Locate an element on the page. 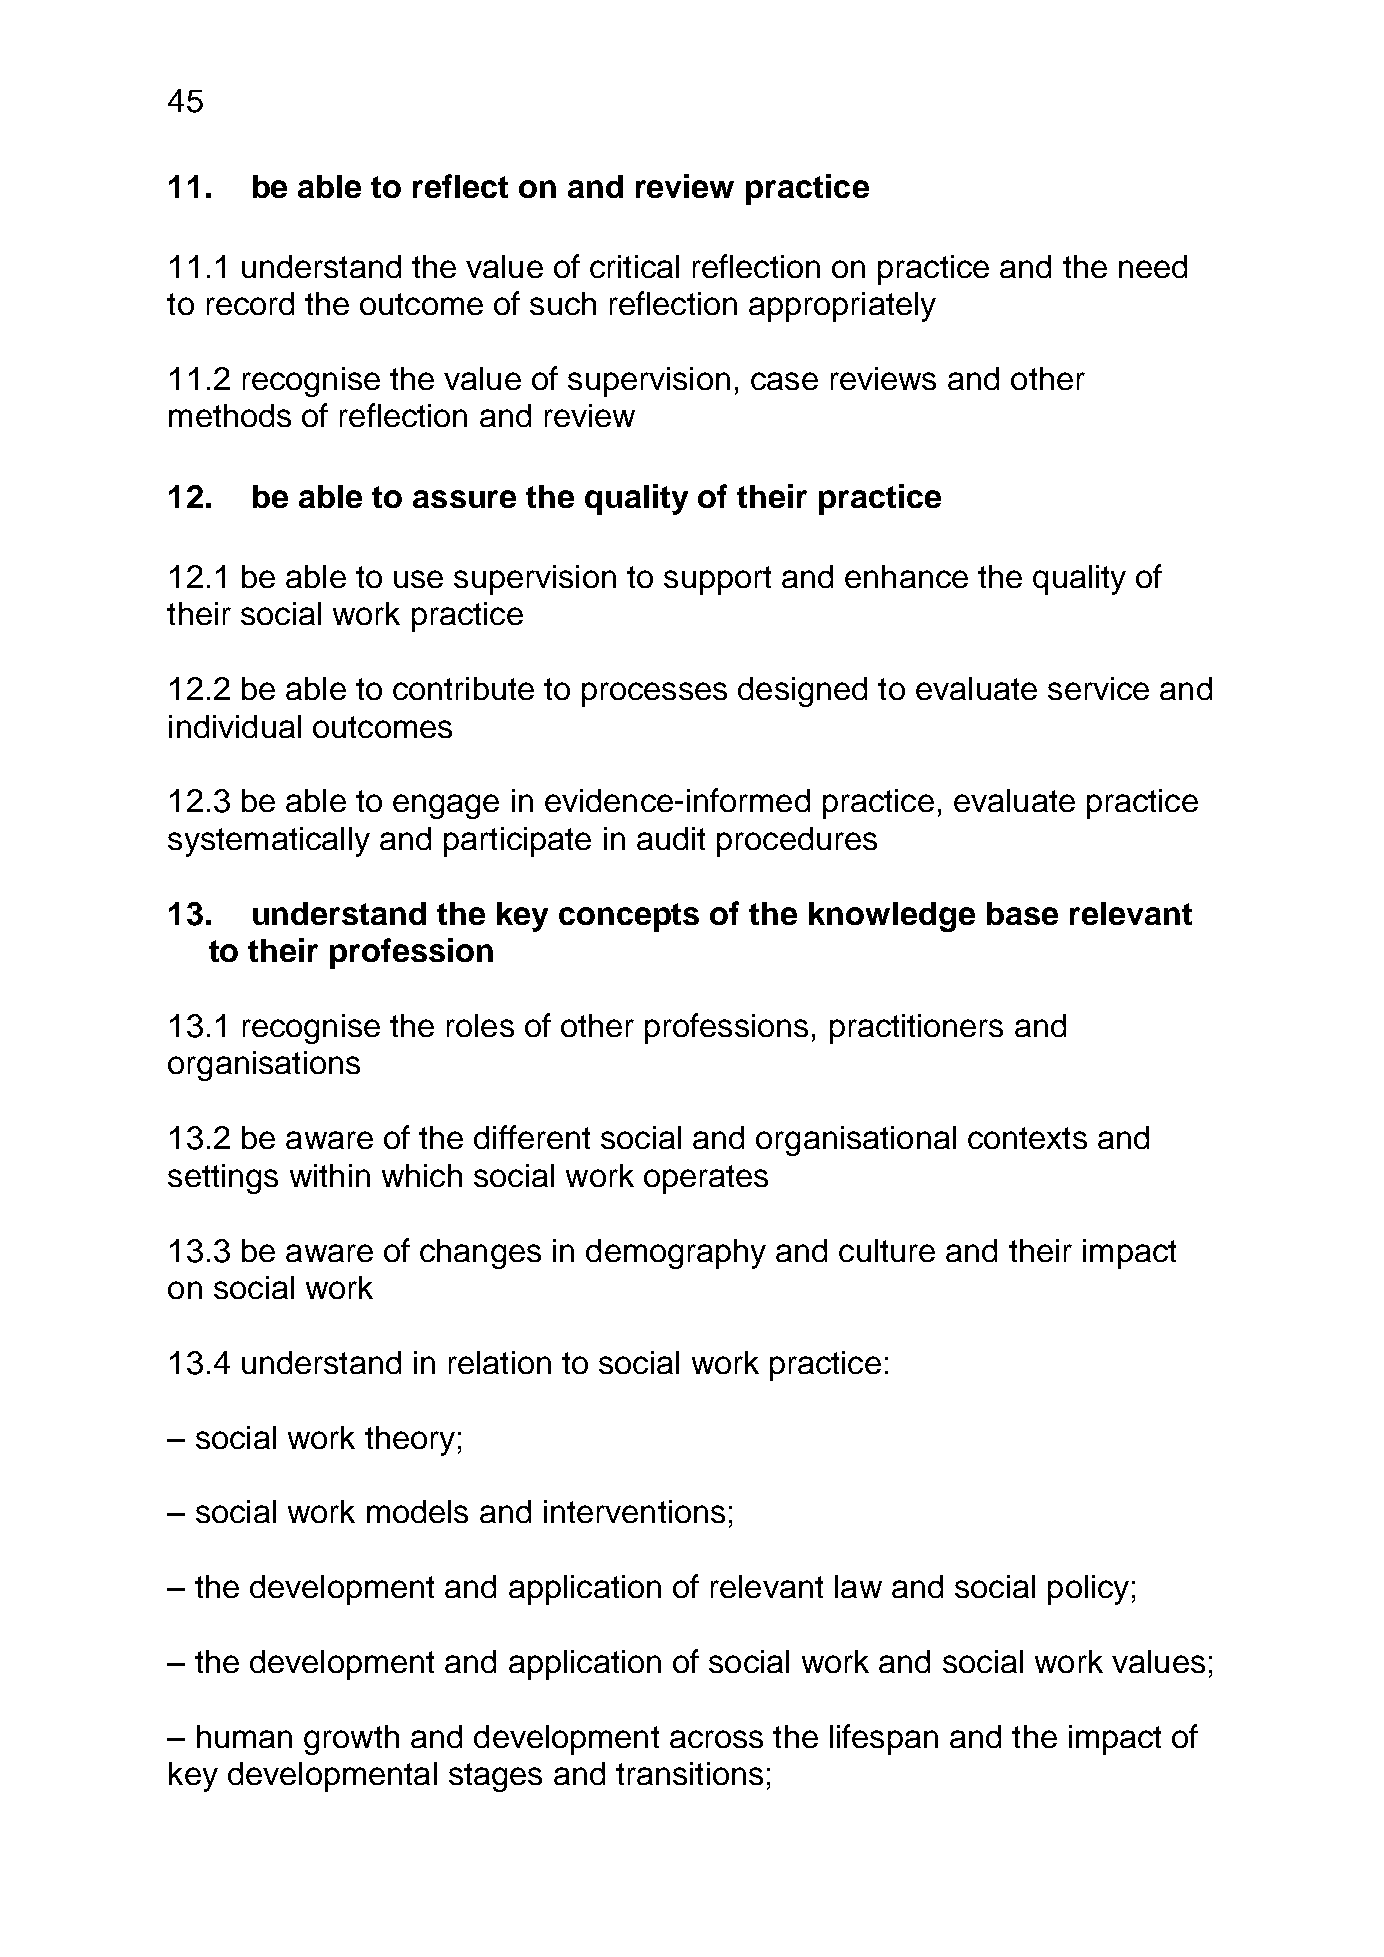  contexts is located at coordinates (1027, 1138).
